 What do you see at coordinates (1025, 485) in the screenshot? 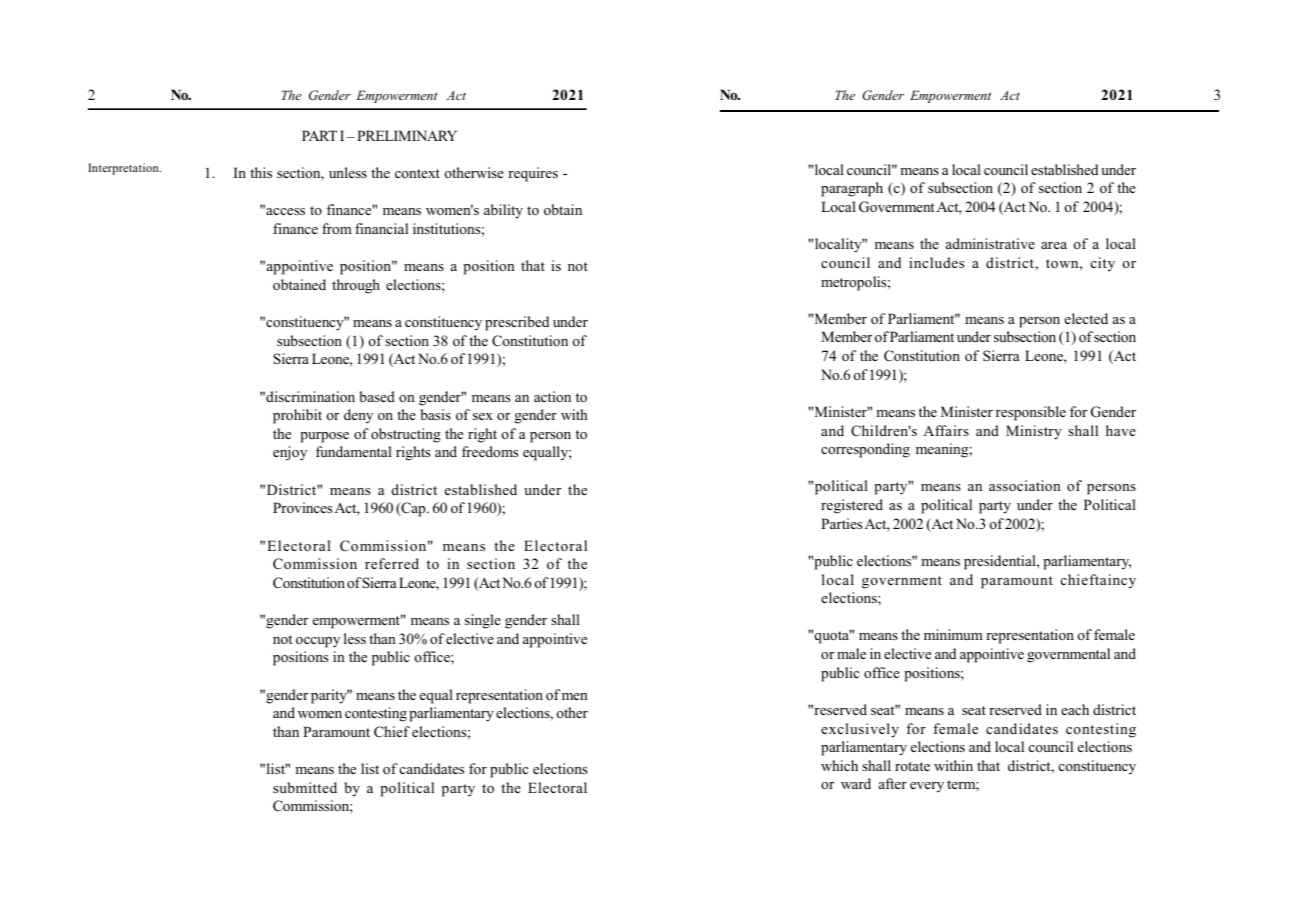
I see `association` at bounding box center [1025, 485].
